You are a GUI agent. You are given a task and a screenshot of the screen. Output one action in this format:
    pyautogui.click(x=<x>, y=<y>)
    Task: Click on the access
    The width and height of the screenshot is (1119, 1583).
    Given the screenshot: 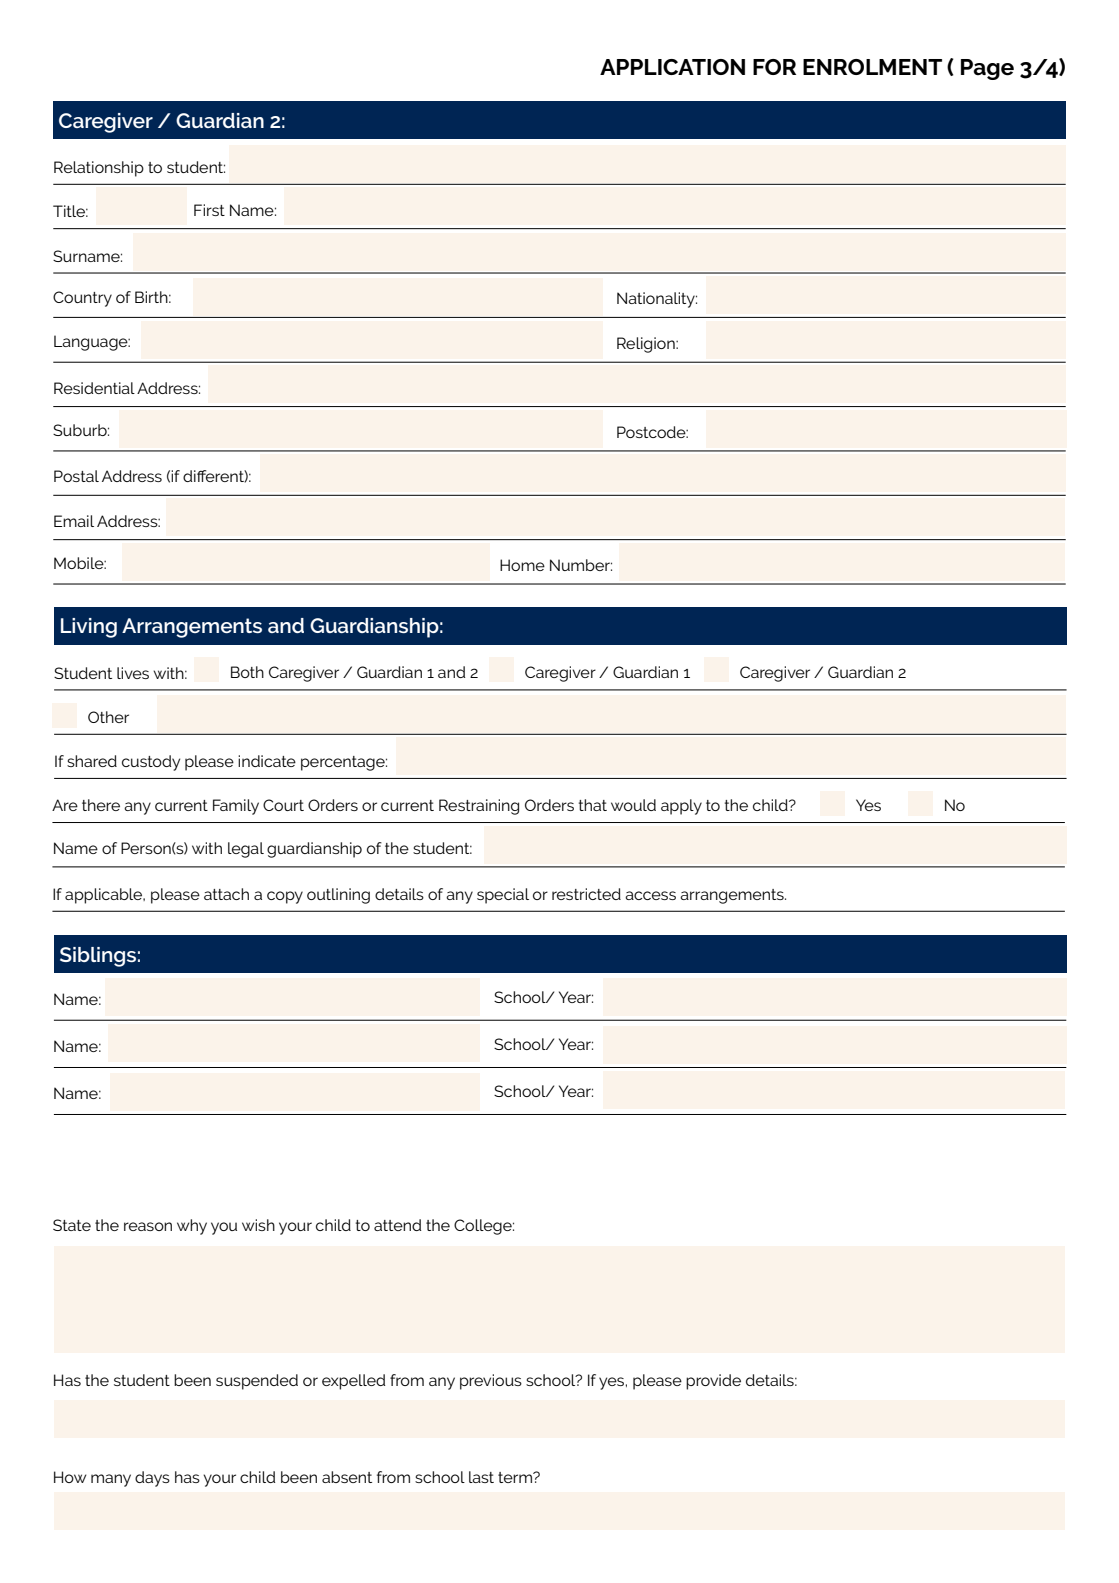 What is the action you would take?
    pyautogui.click(x=650, y=895)
